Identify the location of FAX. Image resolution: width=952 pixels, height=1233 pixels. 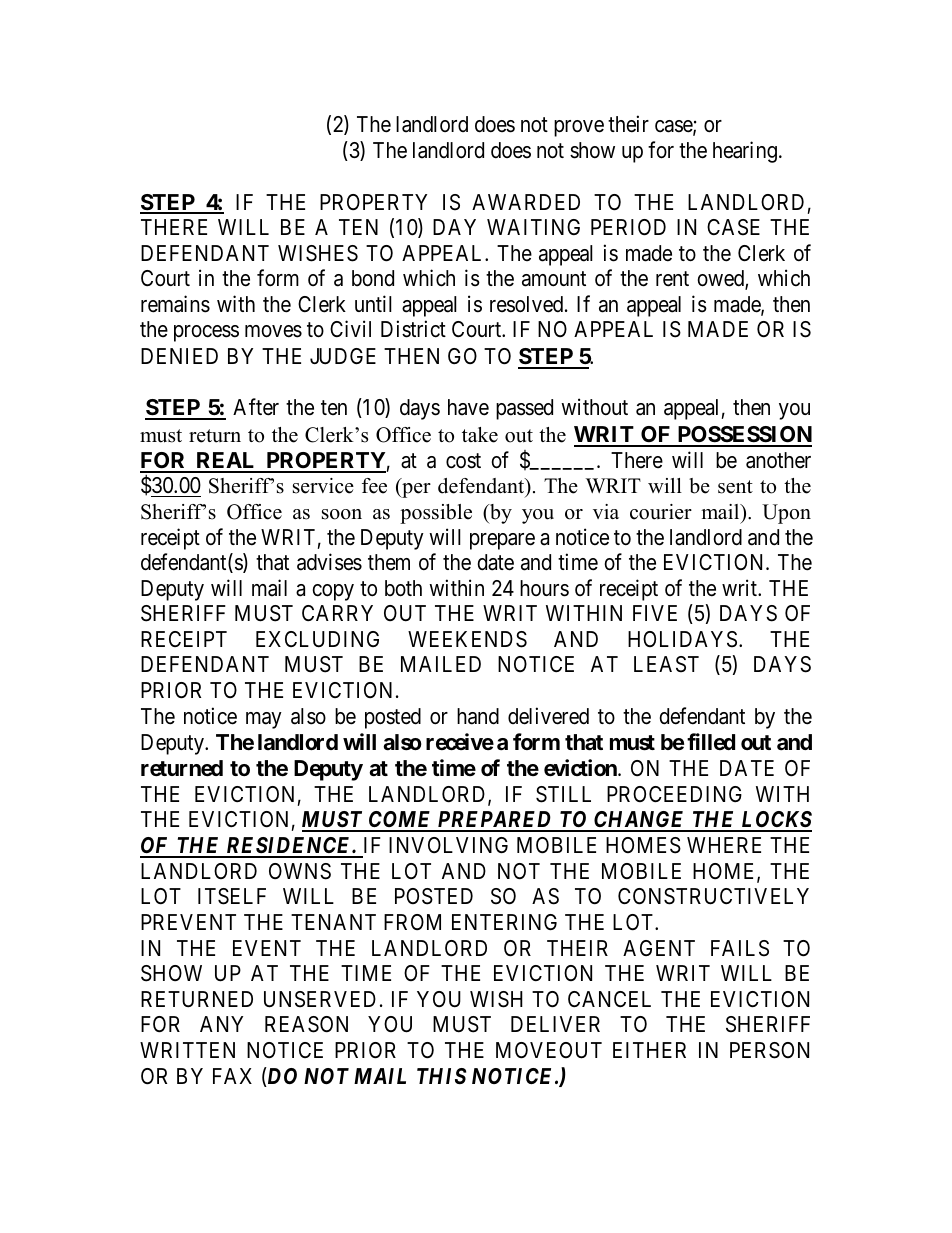
(232, 1076).
